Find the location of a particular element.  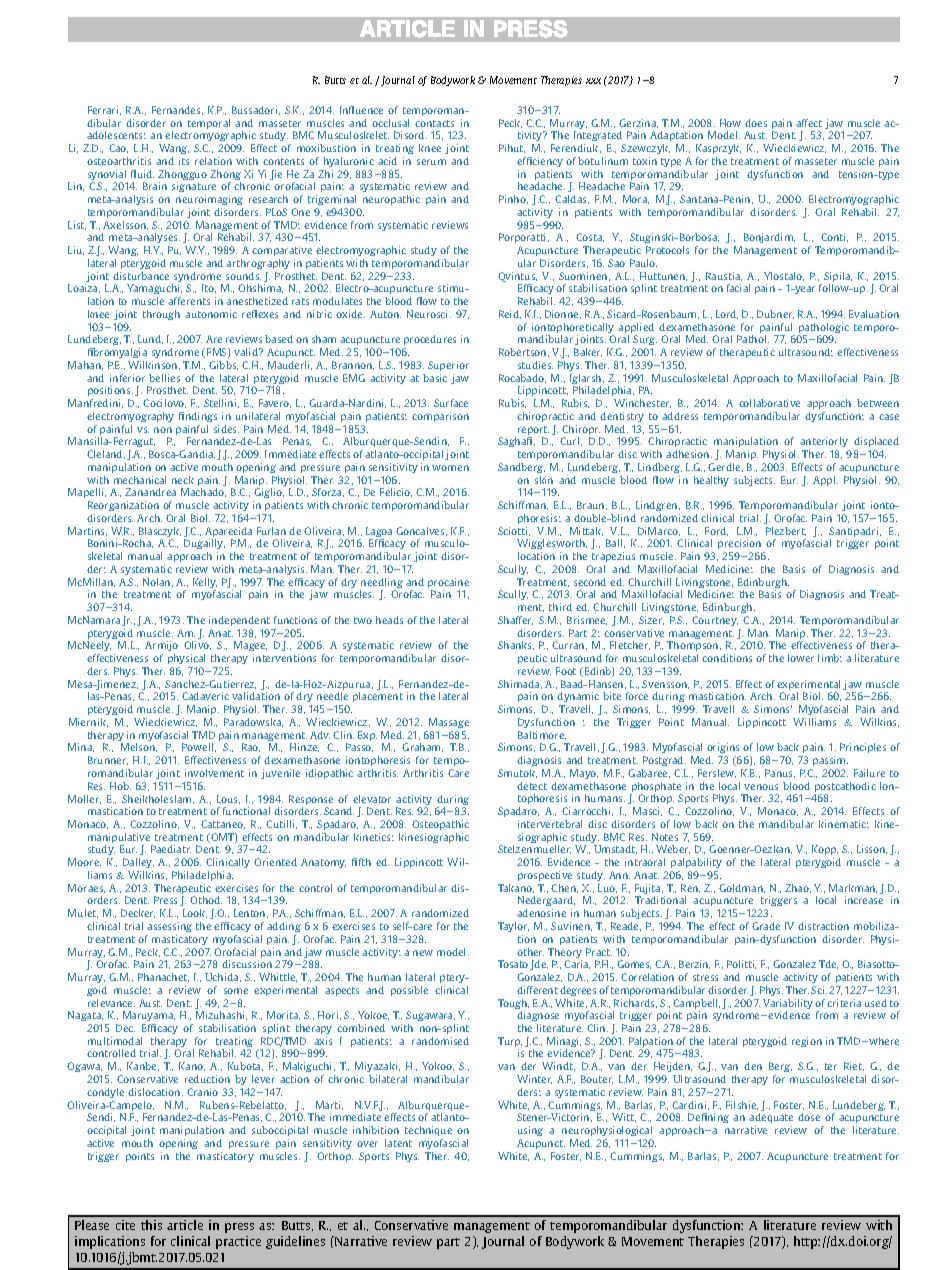

its is located at coordinates (184, 161).
